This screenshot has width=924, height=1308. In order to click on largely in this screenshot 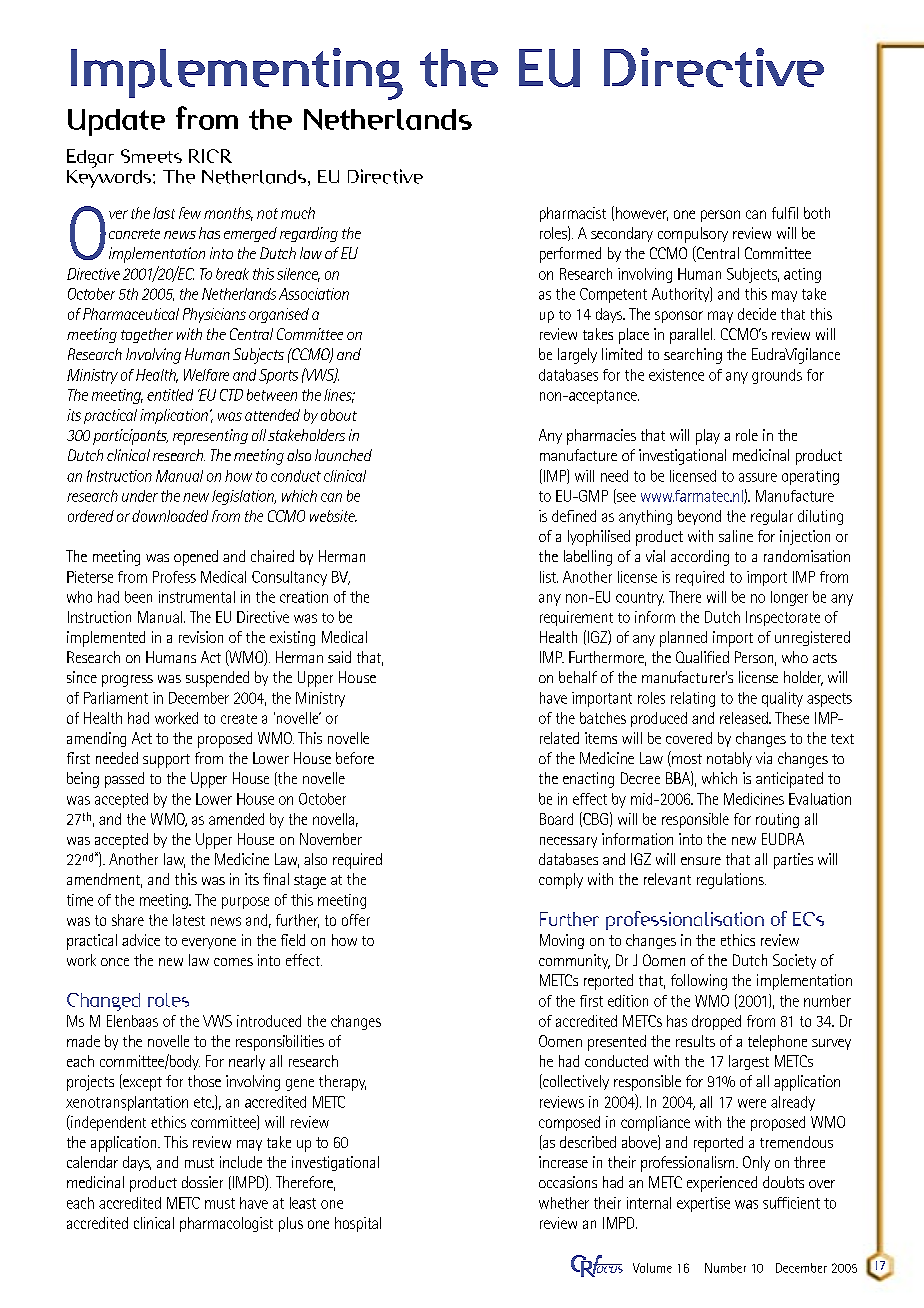, I will do `click(577, 356)`.
